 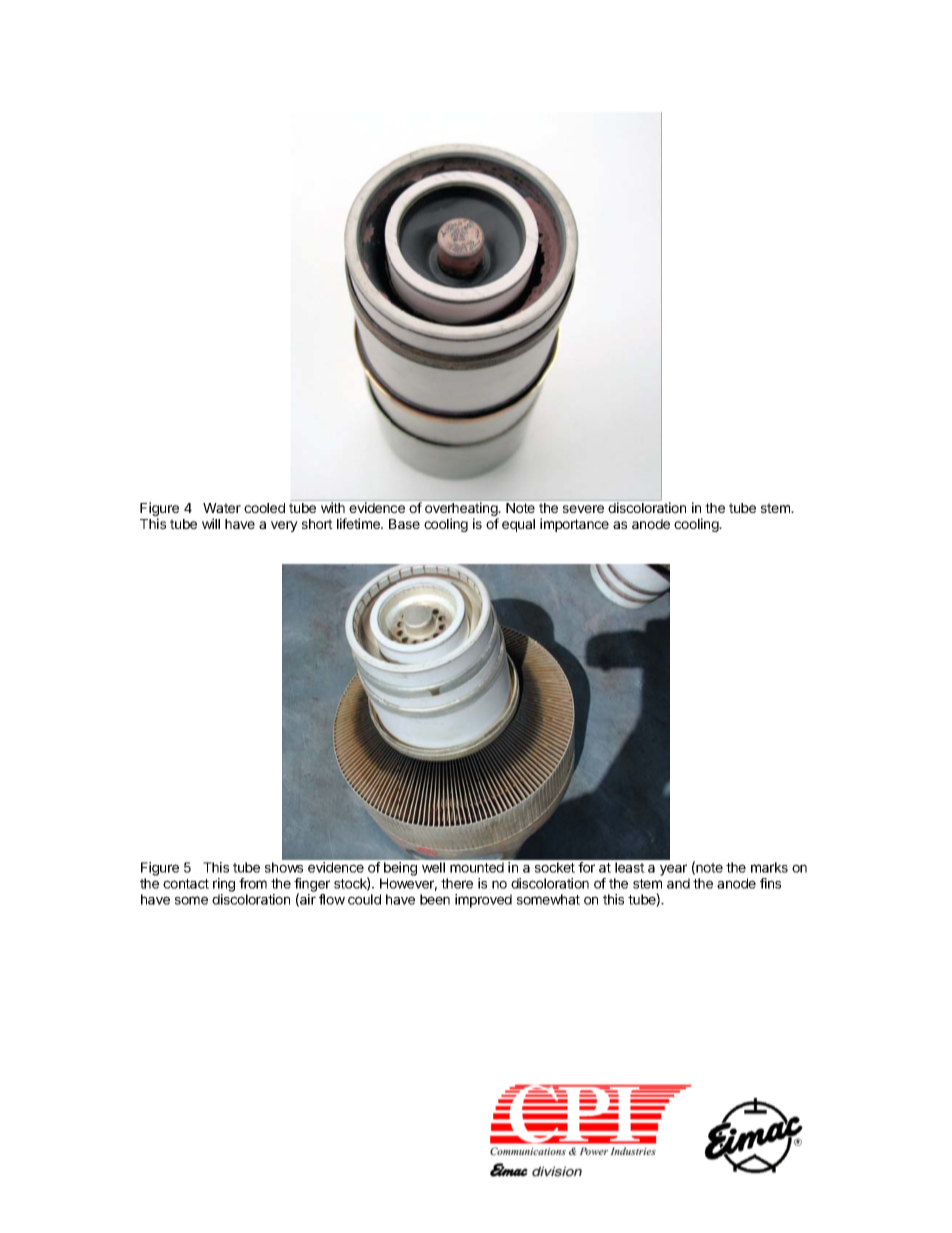 What do you see at coordinates (264, 508) in the screenshot?
I see `cooled` at bounding box center [264, 508].
